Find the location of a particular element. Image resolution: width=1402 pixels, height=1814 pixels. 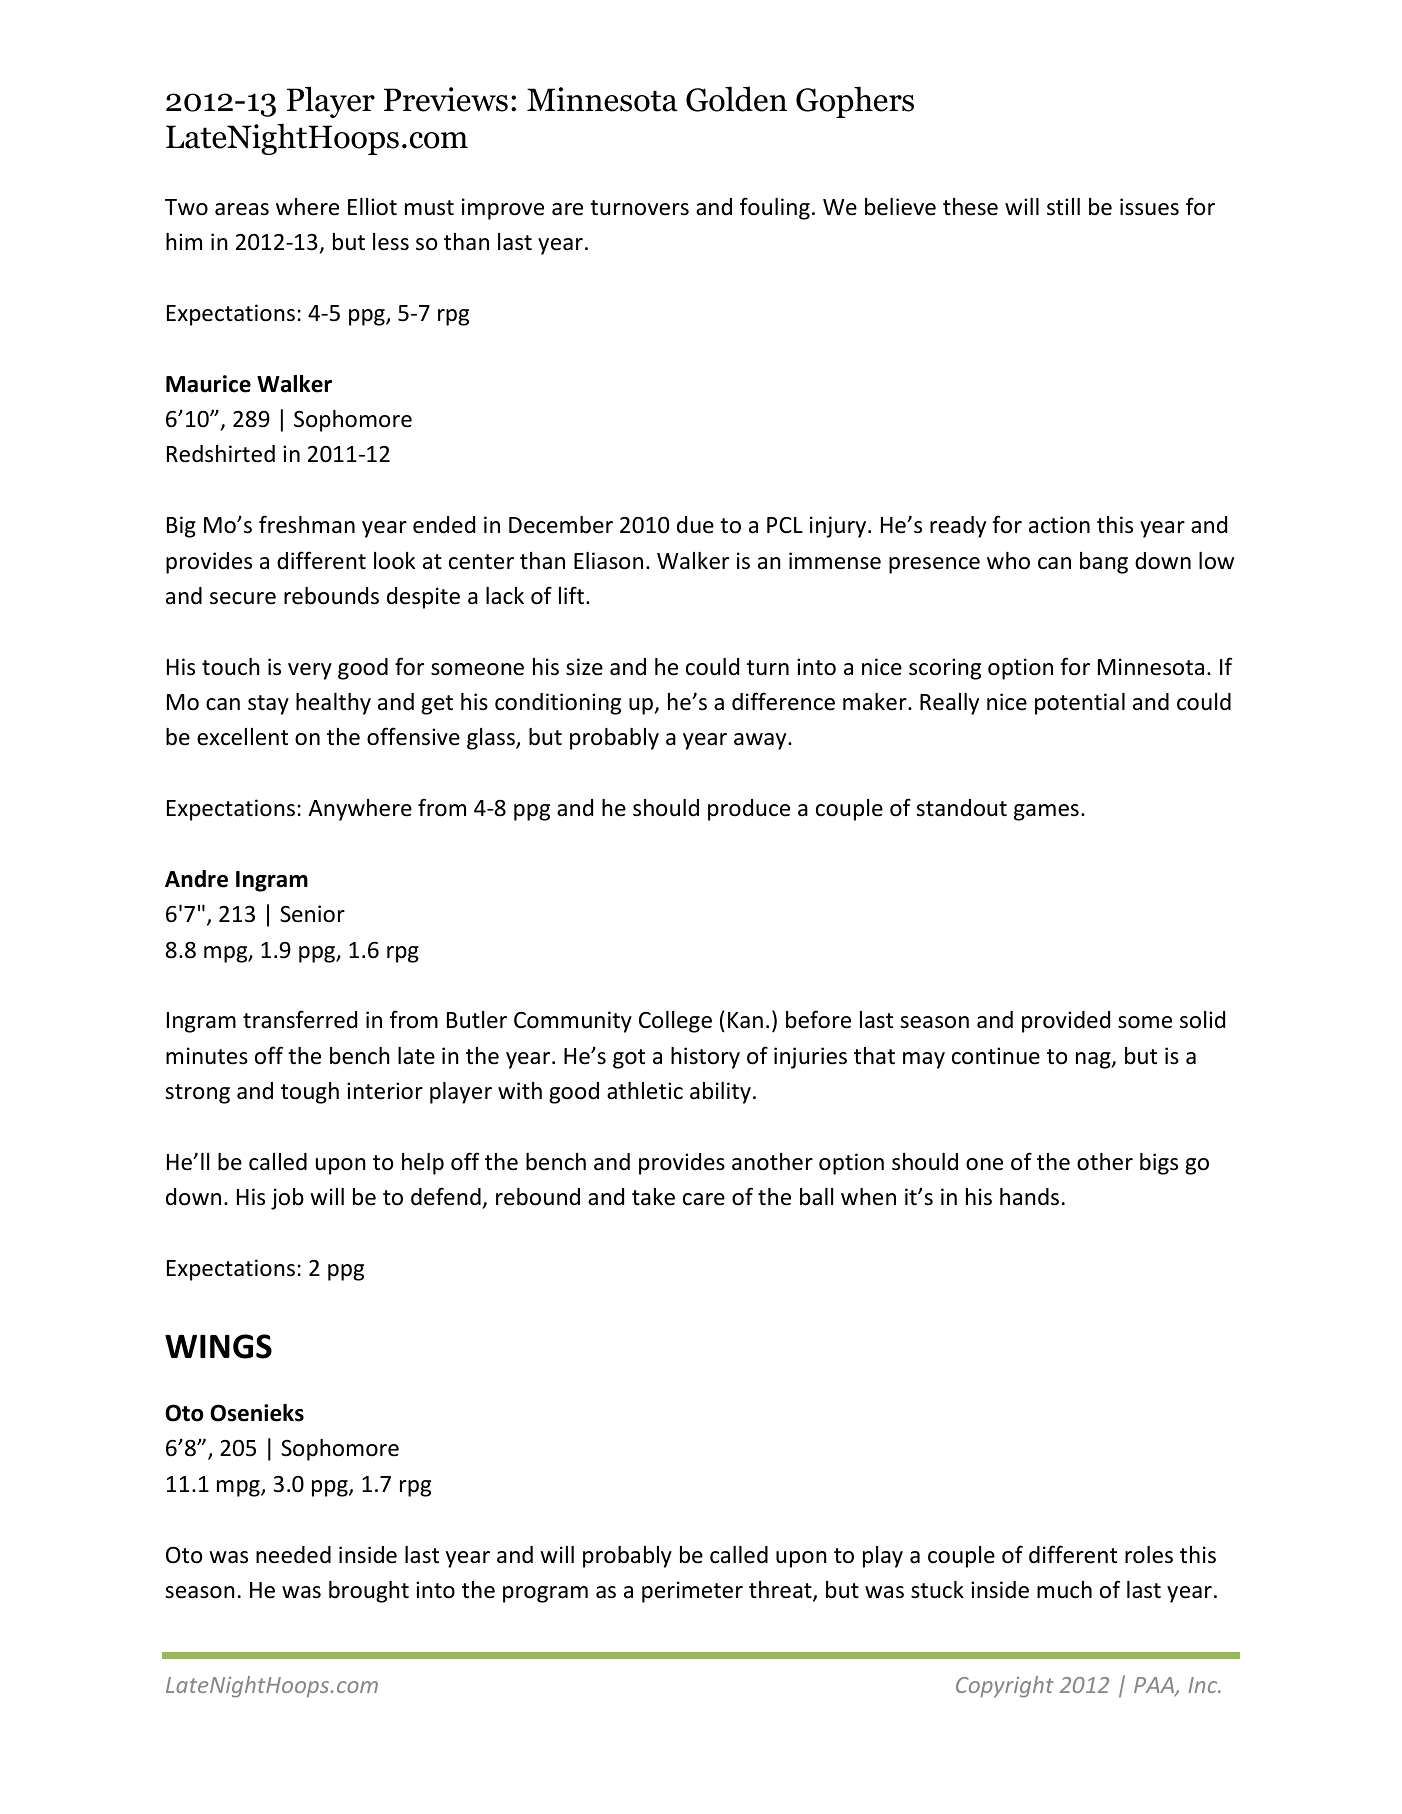

games is located at coordinates (1046, 812).
